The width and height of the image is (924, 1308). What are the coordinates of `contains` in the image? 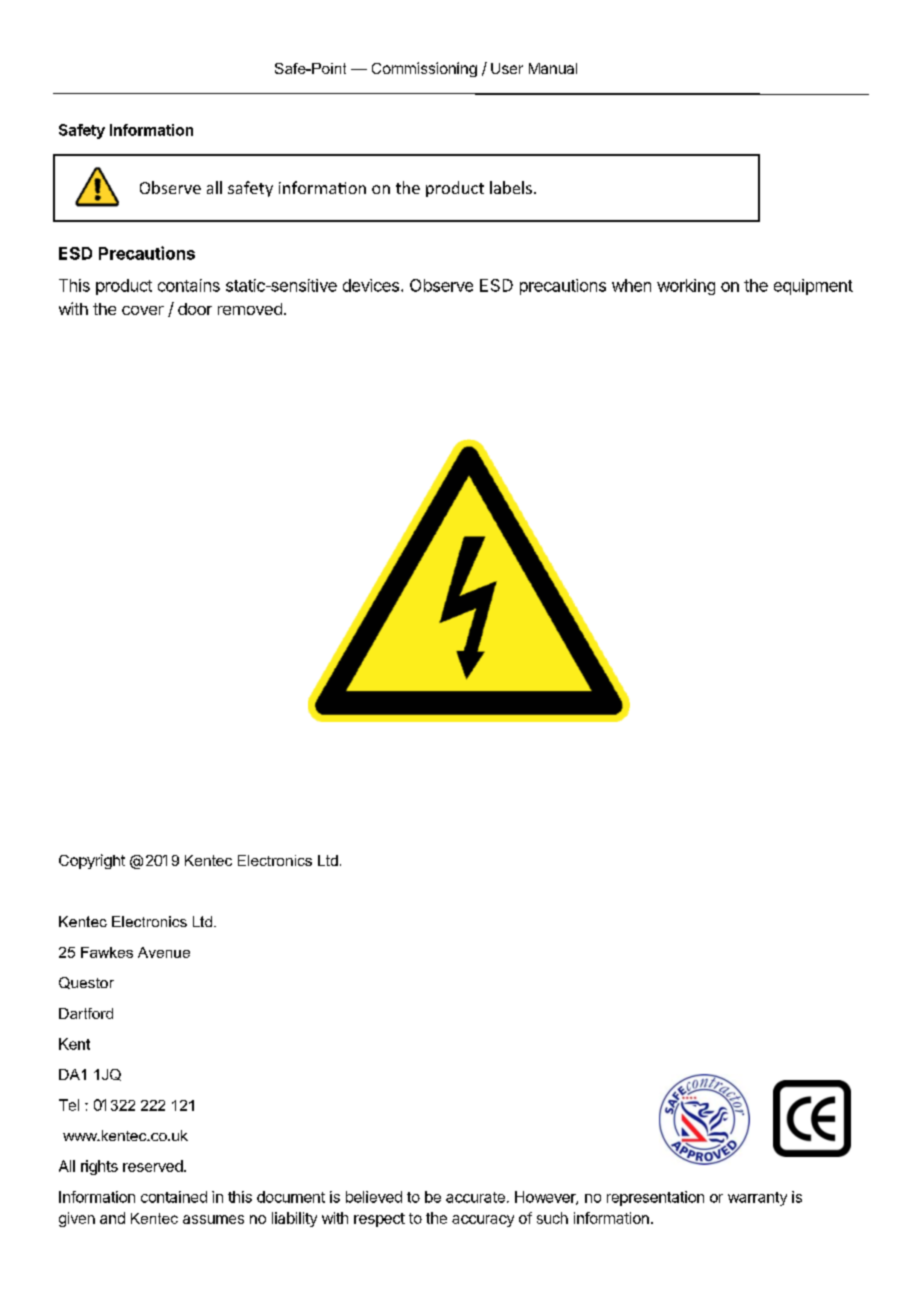 It's located at (189, 285).
